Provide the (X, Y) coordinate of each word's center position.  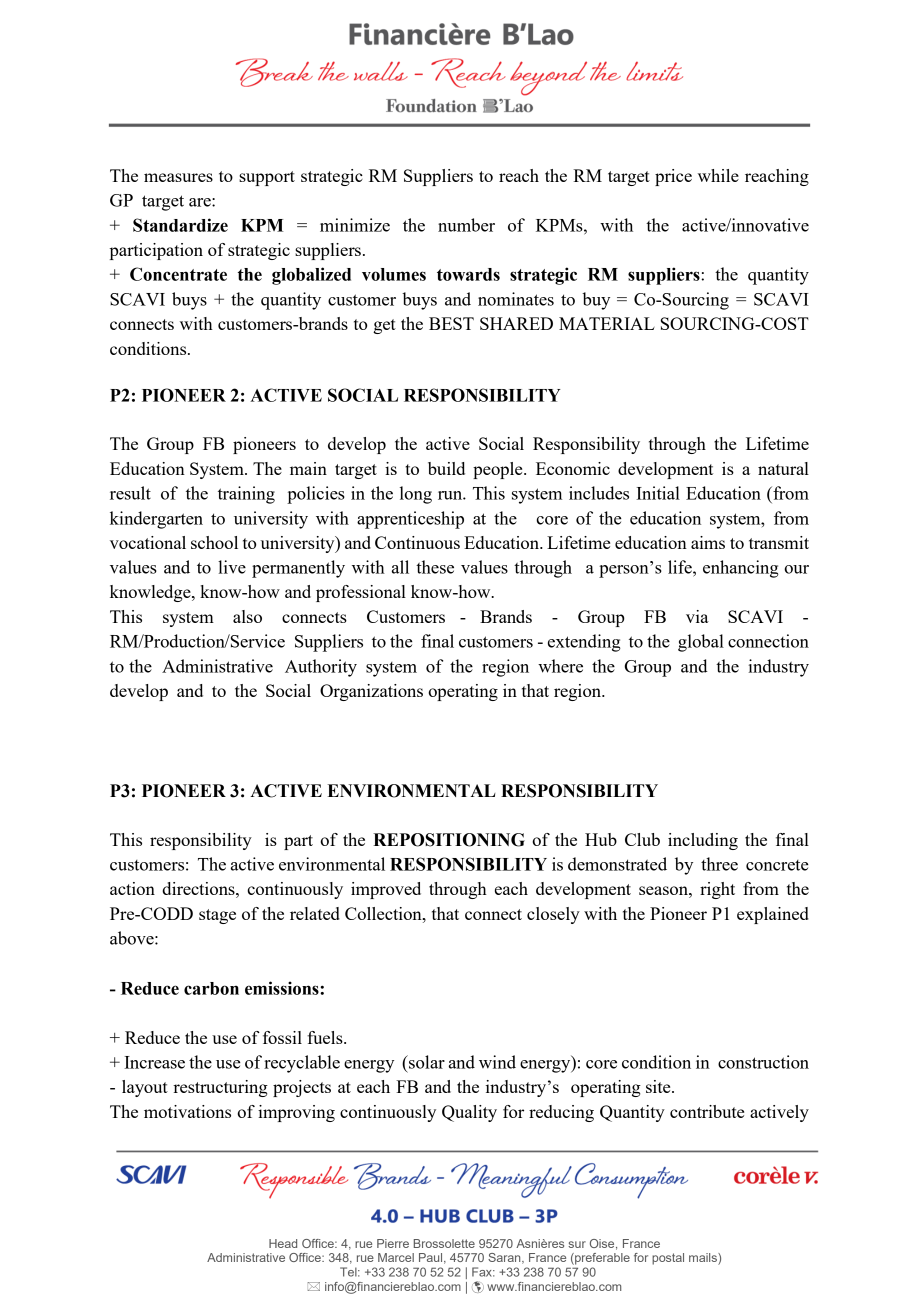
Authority (321, 668)
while (718, 175)
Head (283, 1243)
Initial (658, 493)
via (697, 616)
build (446, 468)
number (466, 225)
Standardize (180, 225)
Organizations (371, 692)
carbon (211, 988)
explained (773, 915)
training (246, 495)
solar (426, 1062)
